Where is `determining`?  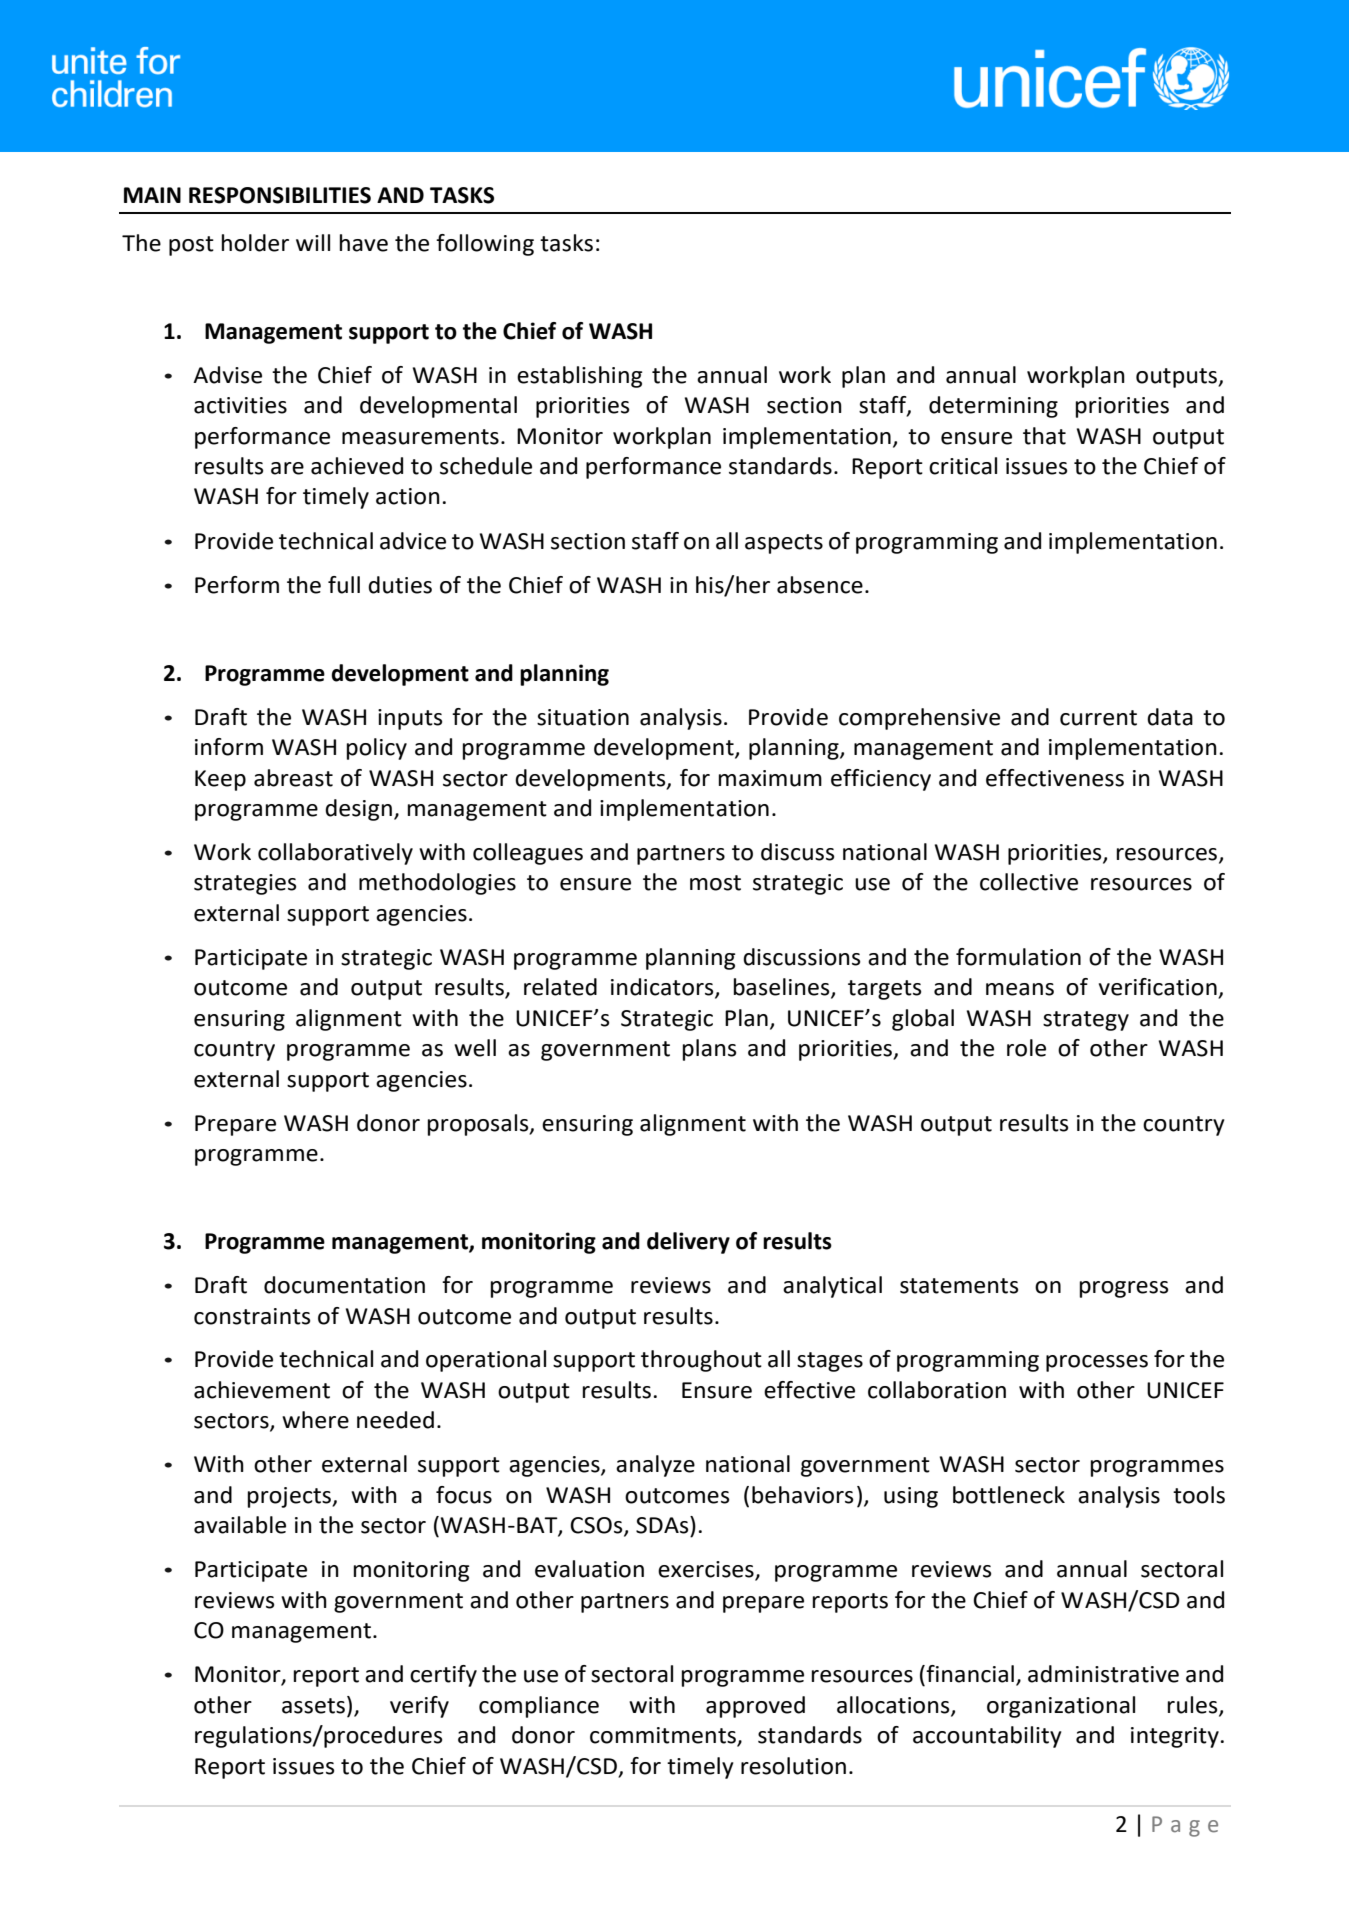
determining is located at coordinates (993, 407).
